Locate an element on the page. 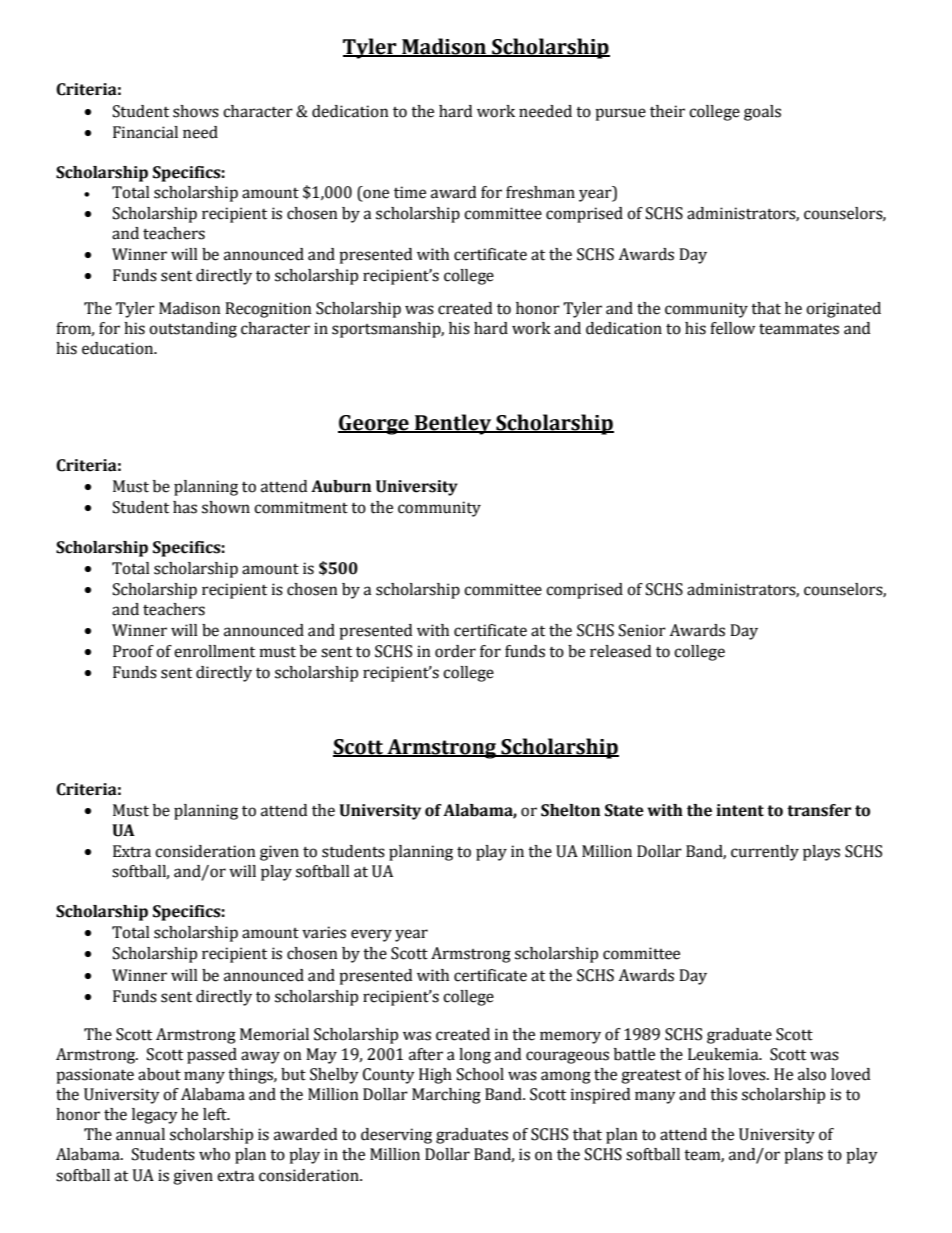 The image size is (952, 1233). enrollment is located at coordinates (214, 651).
